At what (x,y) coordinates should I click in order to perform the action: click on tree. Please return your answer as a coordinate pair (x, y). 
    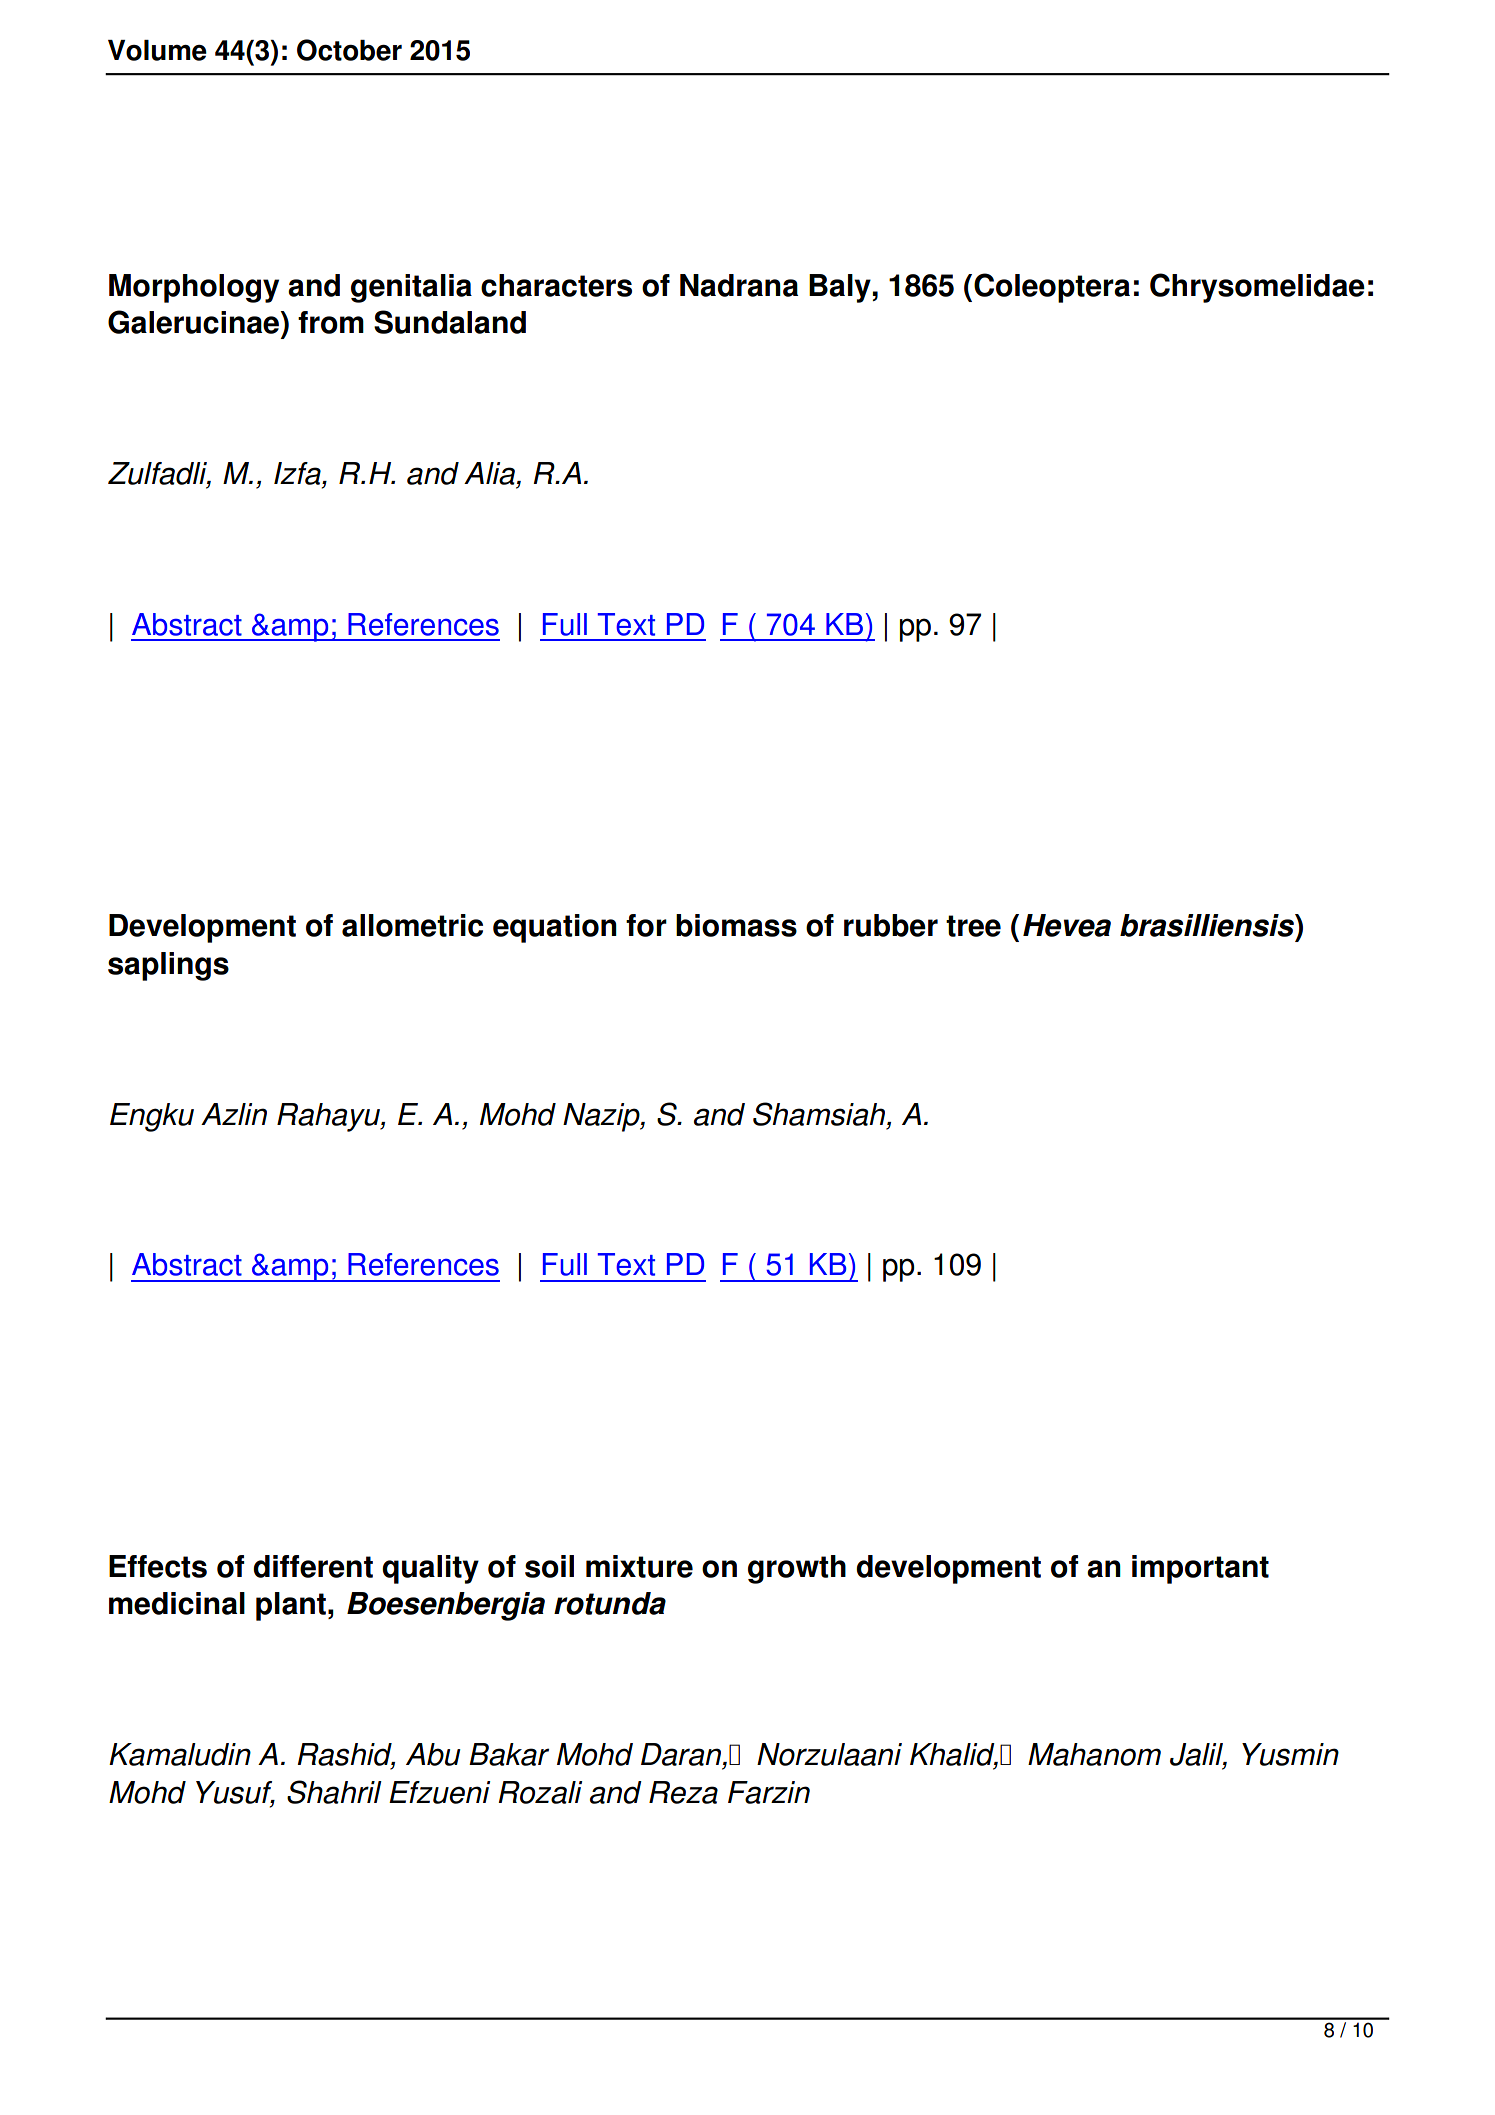
    Looking at the image, I should click on (973, 926).
